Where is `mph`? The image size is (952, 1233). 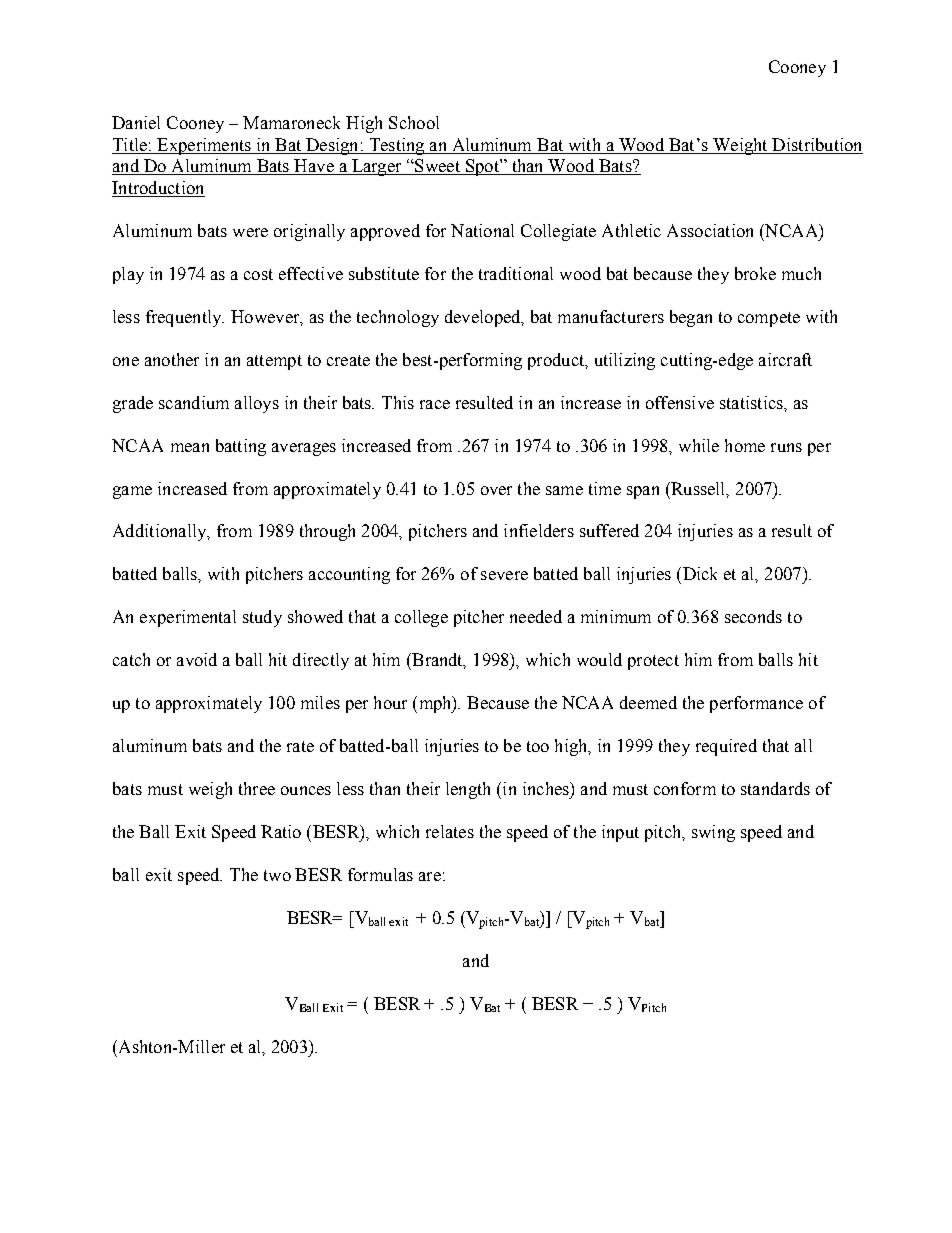
mph is located at coordinates (435, 704).
